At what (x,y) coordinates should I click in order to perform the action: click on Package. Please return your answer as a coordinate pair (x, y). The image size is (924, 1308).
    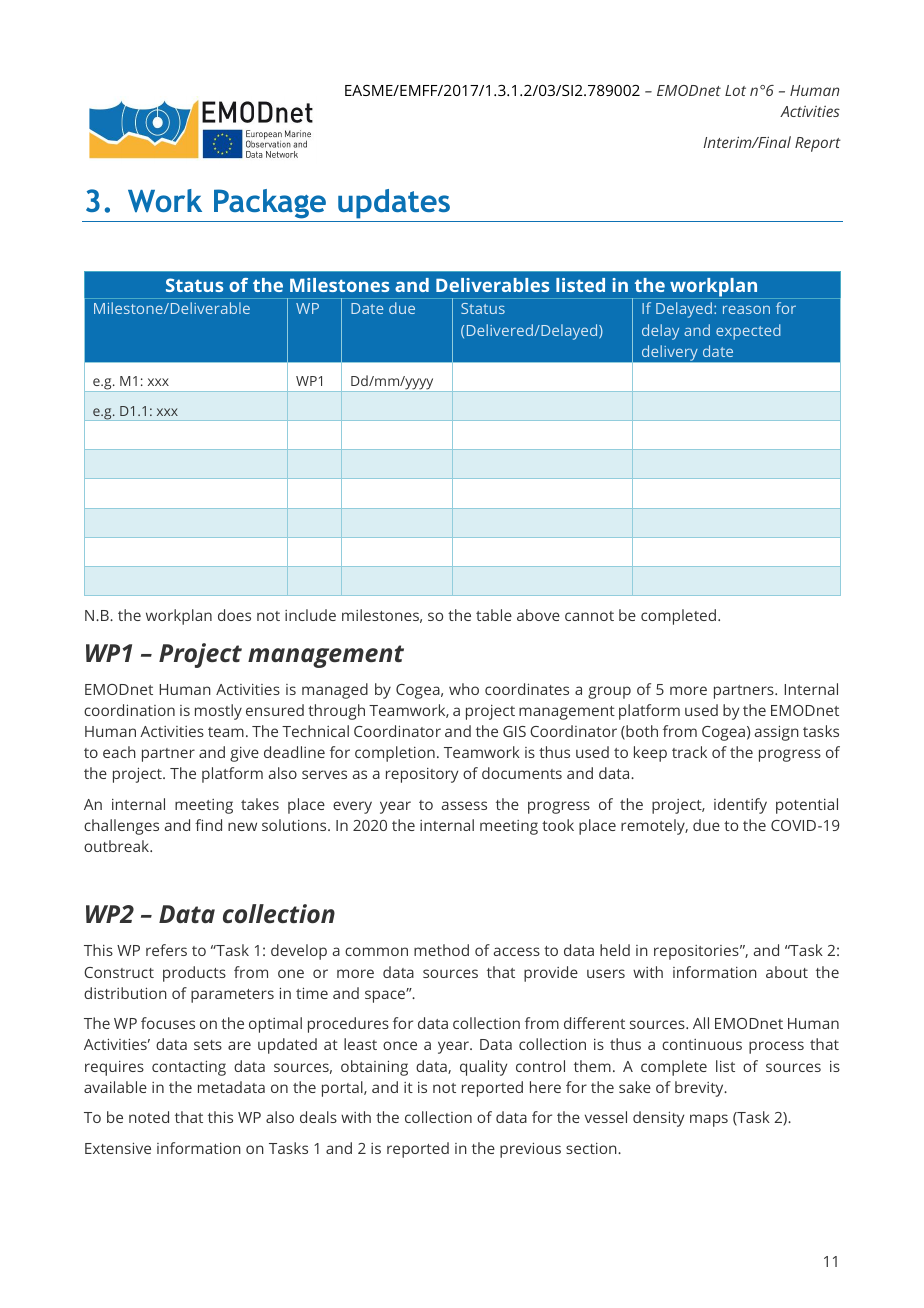
    Looking at the image, I should click on (270, 204).
